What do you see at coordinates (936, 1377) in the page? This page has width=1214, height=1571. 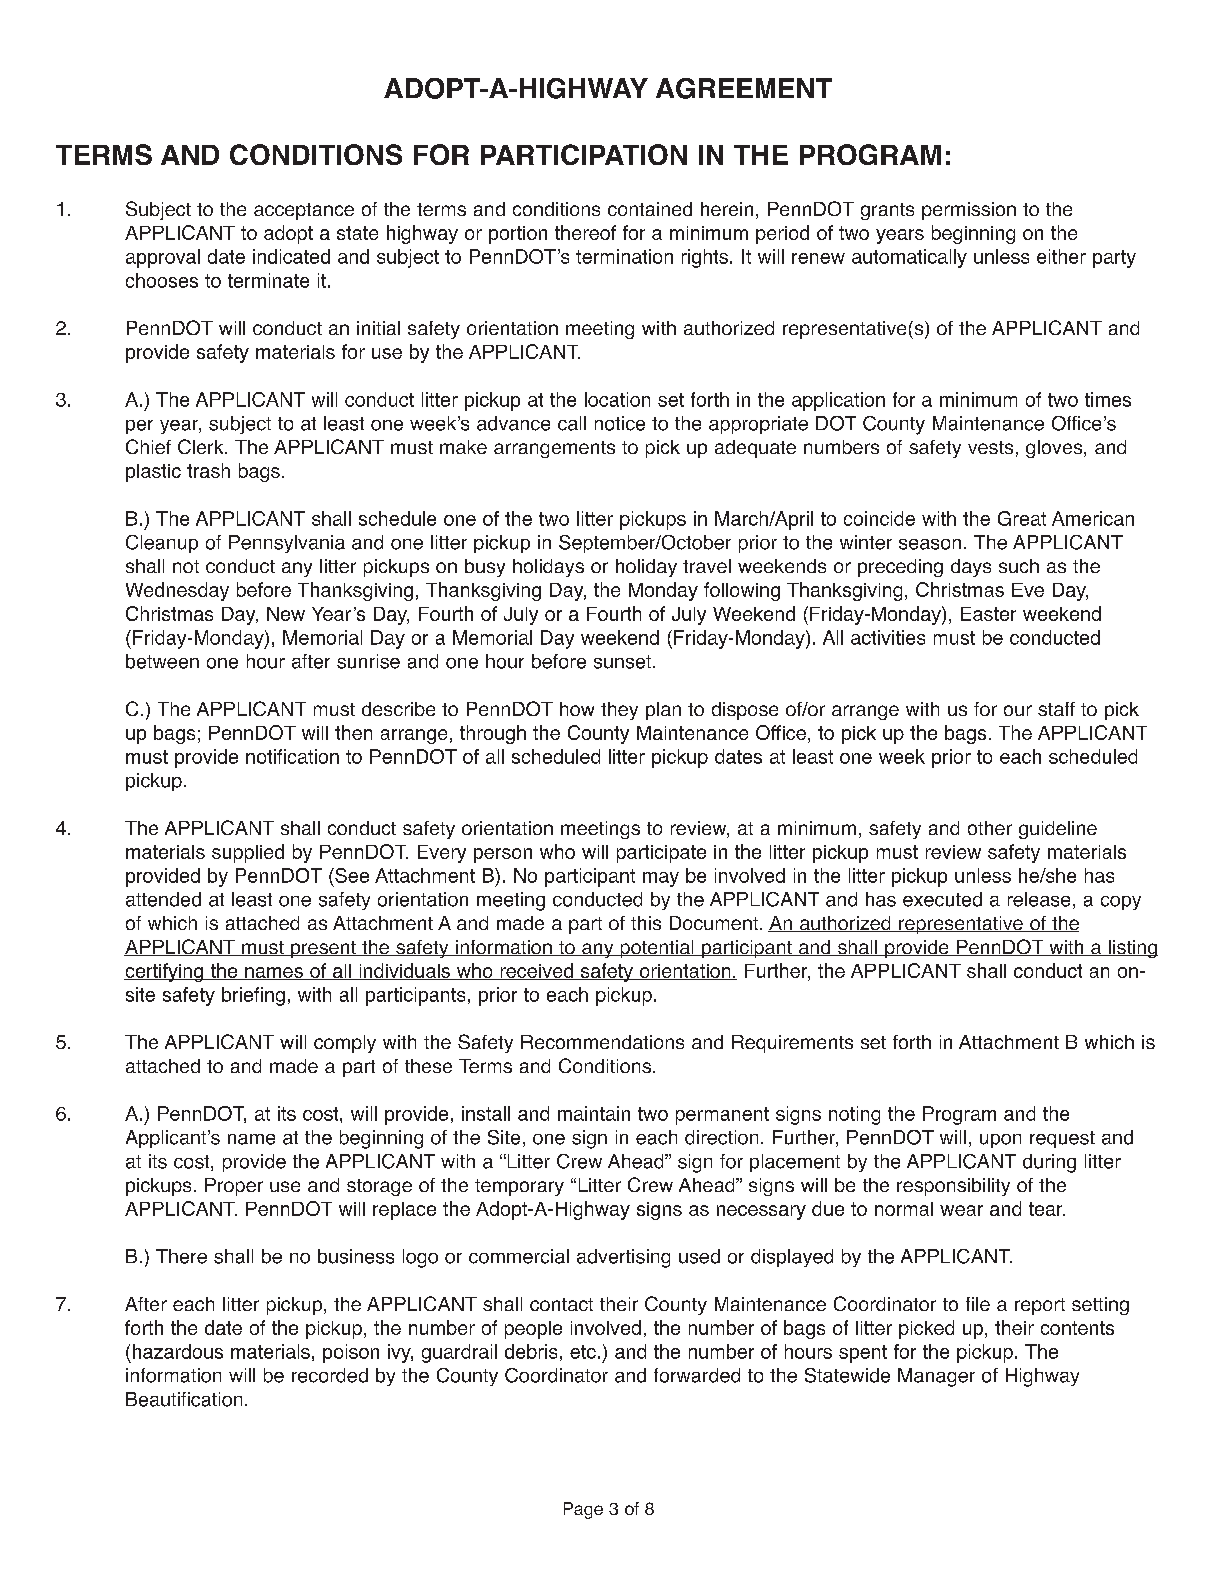 I see `Manager` at bounding box center [936, 1377].
